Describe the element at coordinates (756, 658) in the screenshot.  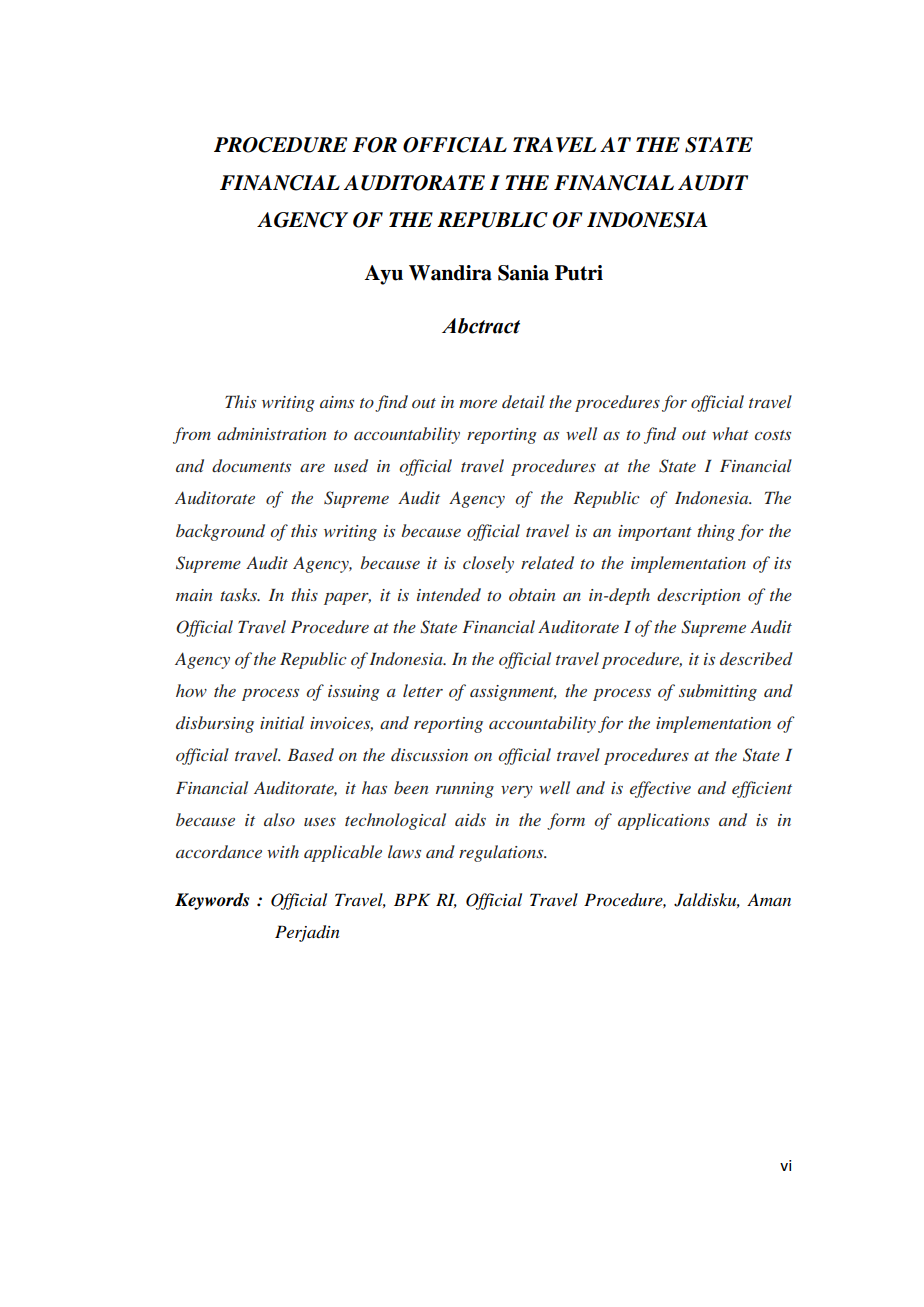
I see `described` at that location.
